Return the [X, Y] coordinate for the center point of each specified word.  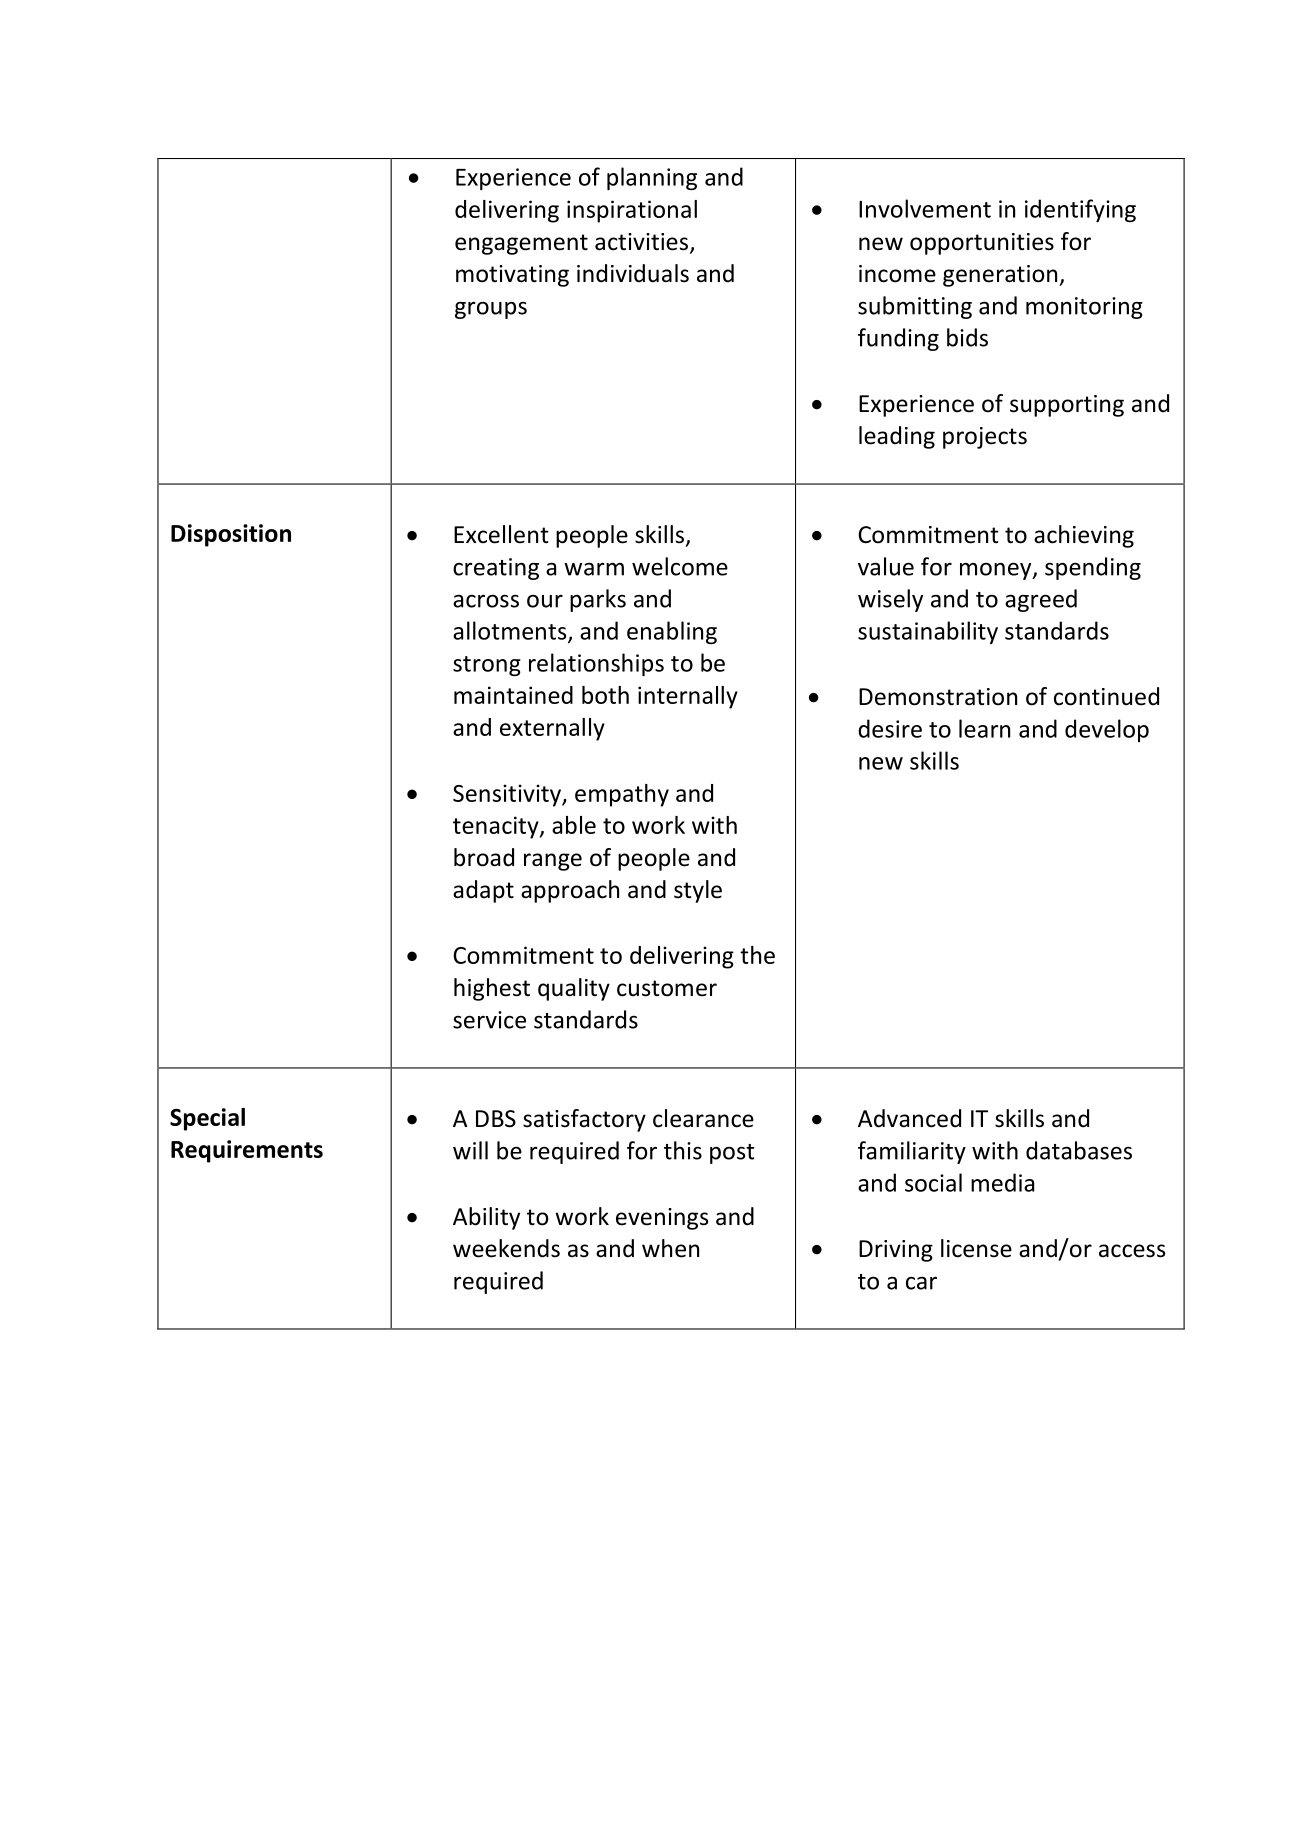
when [670, 1248]
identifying [1080, 210]
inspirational [632, 211]
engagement [521, 244]
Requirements [247, 1151]
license [976, 1248]
